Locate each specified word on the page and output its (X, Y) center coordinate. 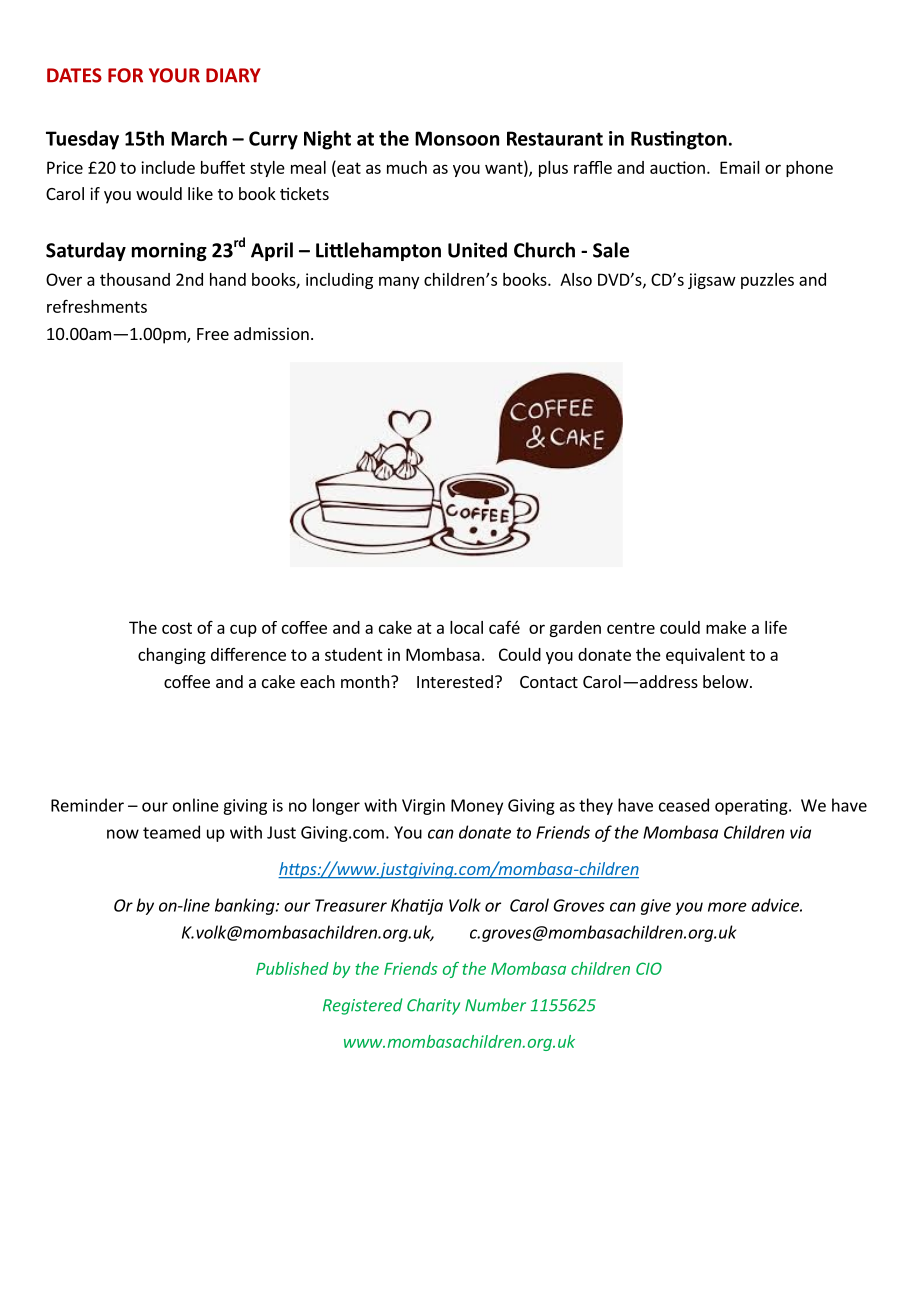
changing (172, 656)
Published (292, 968)
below (726, 681)
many (399, 282)
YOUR (174, 75)
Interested (455, 681)
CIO (649, 968)
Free (213, 334)
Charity (433, 1006)
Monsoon (457, 138)
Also (576, 279)
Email (740, 167)
